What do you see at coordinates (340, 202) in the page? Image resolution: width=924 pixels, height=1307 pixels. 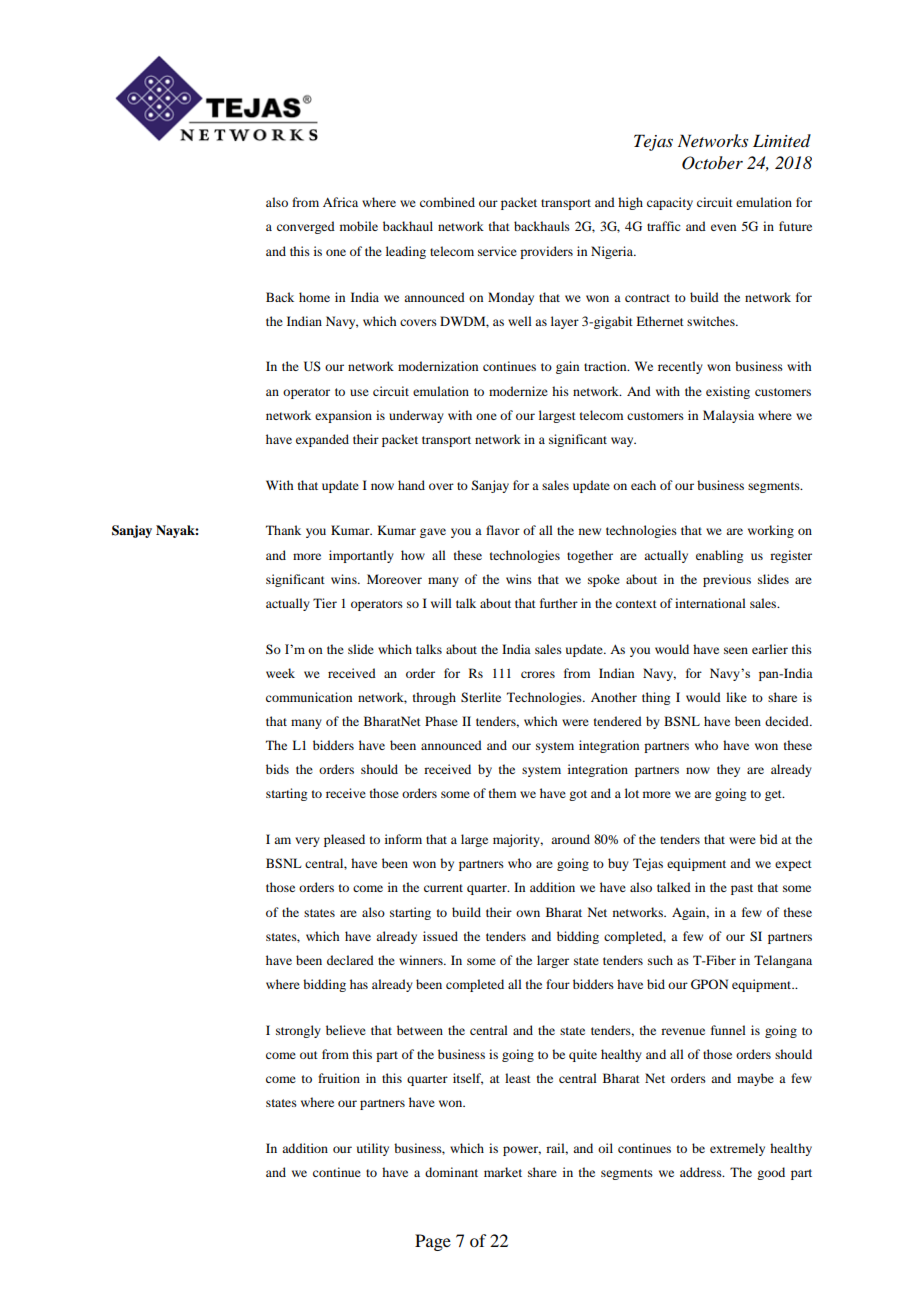 I see `Africa` at bounding box center [340, 202].
